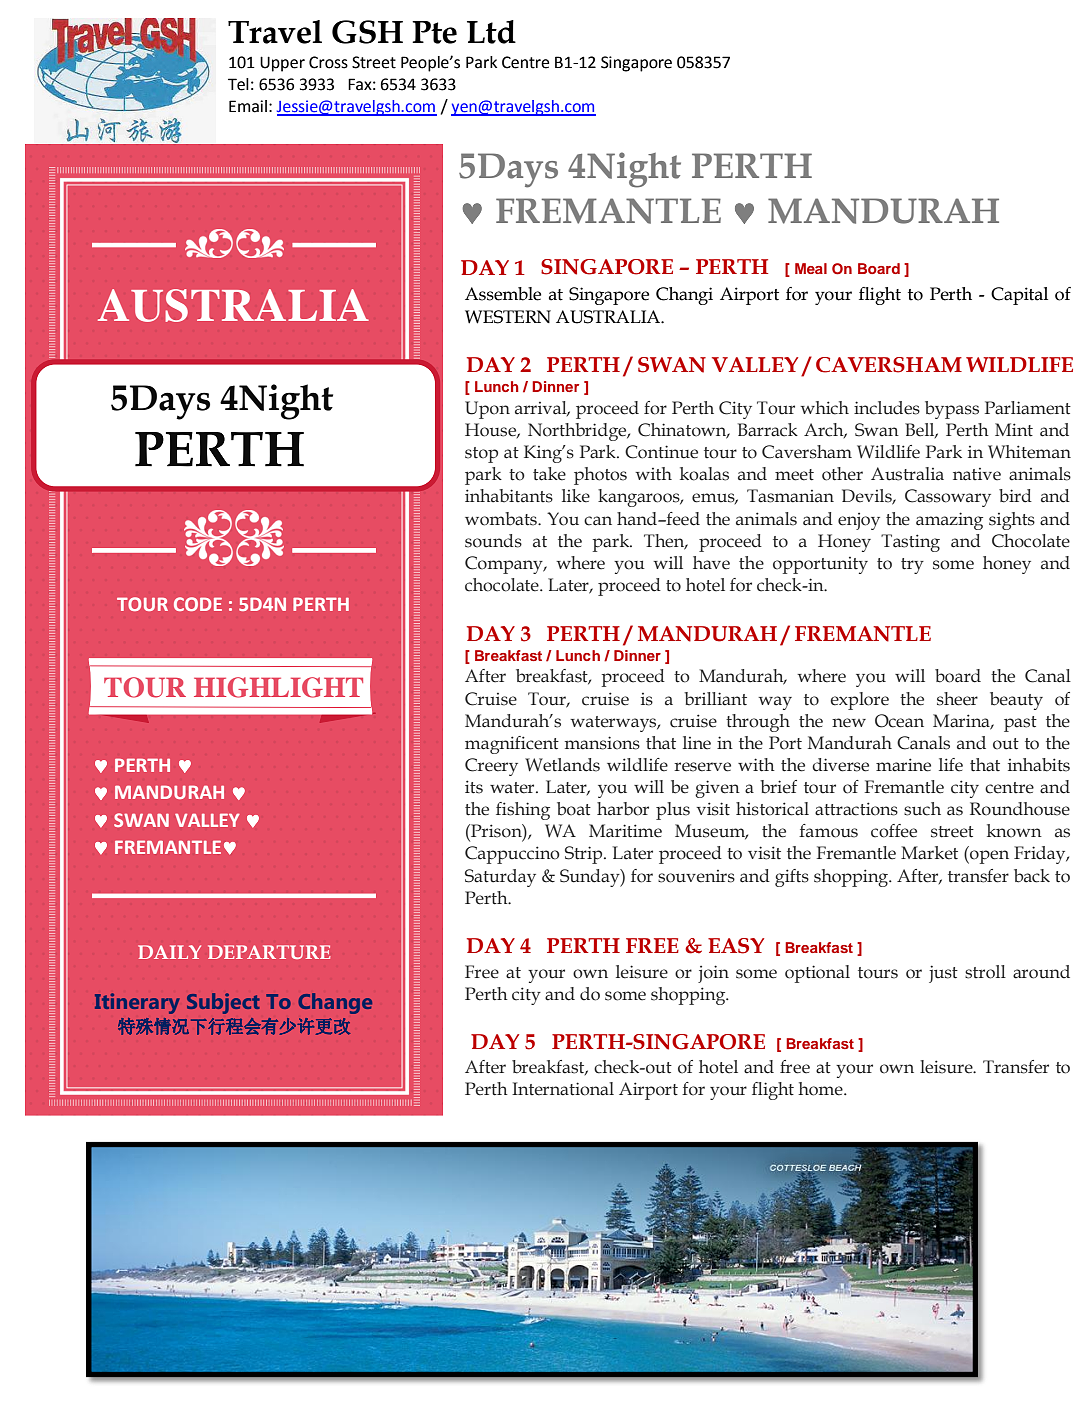  Describe the element at coordinates (1019, 296) in the page. I see `Capital` at that location.
